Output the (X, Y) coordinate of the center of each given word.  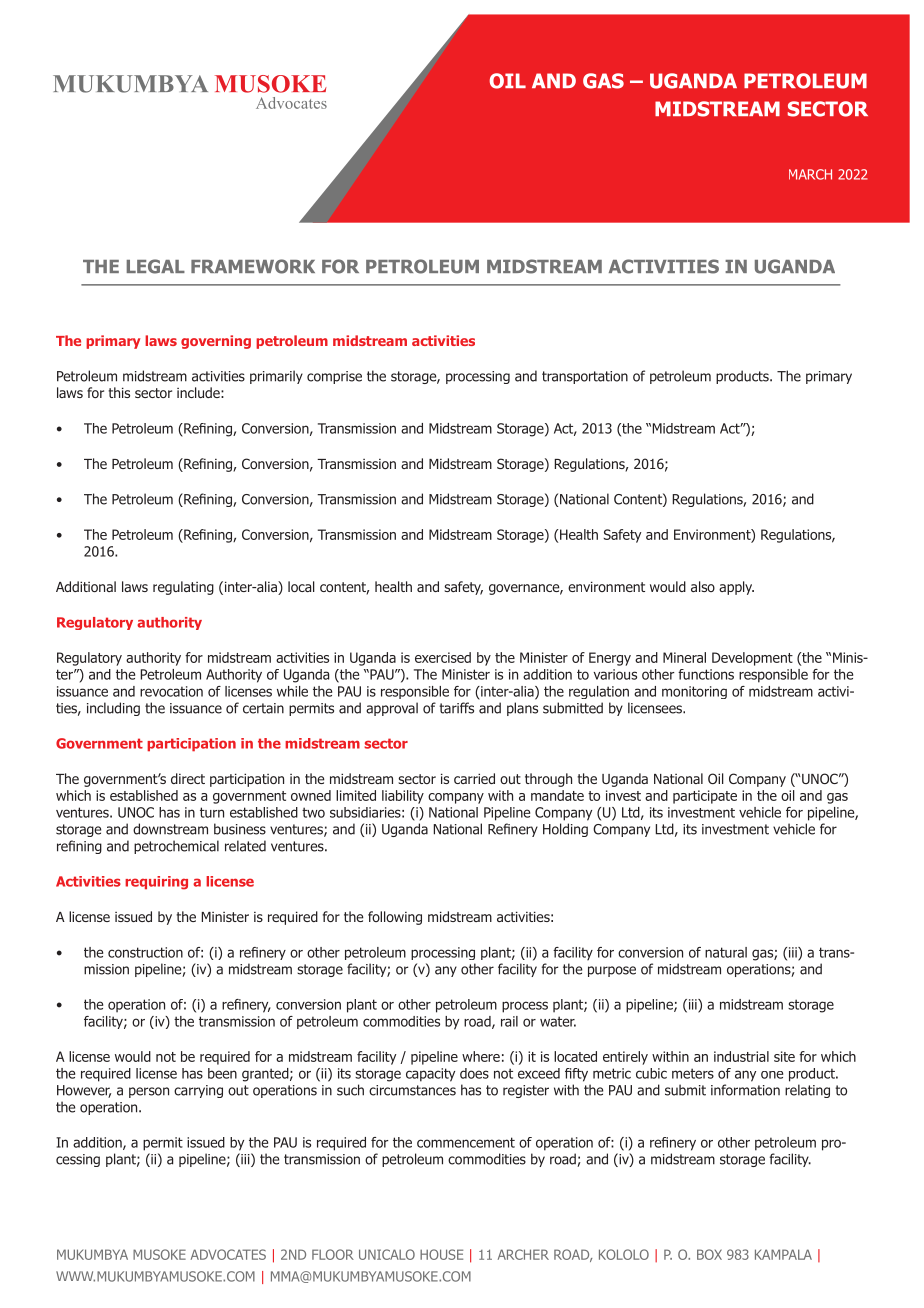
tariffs (456, 708)
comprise (334, 377)
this (119, 392)
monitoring (694, 692)
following (395, 918)
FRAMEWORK (253, 266)
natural (726, 952)
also (703, 586)
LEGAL (156, 266)
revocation (171, 691)
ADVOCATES (228, 1254)
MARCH (810, 174)
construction (145, 952)
